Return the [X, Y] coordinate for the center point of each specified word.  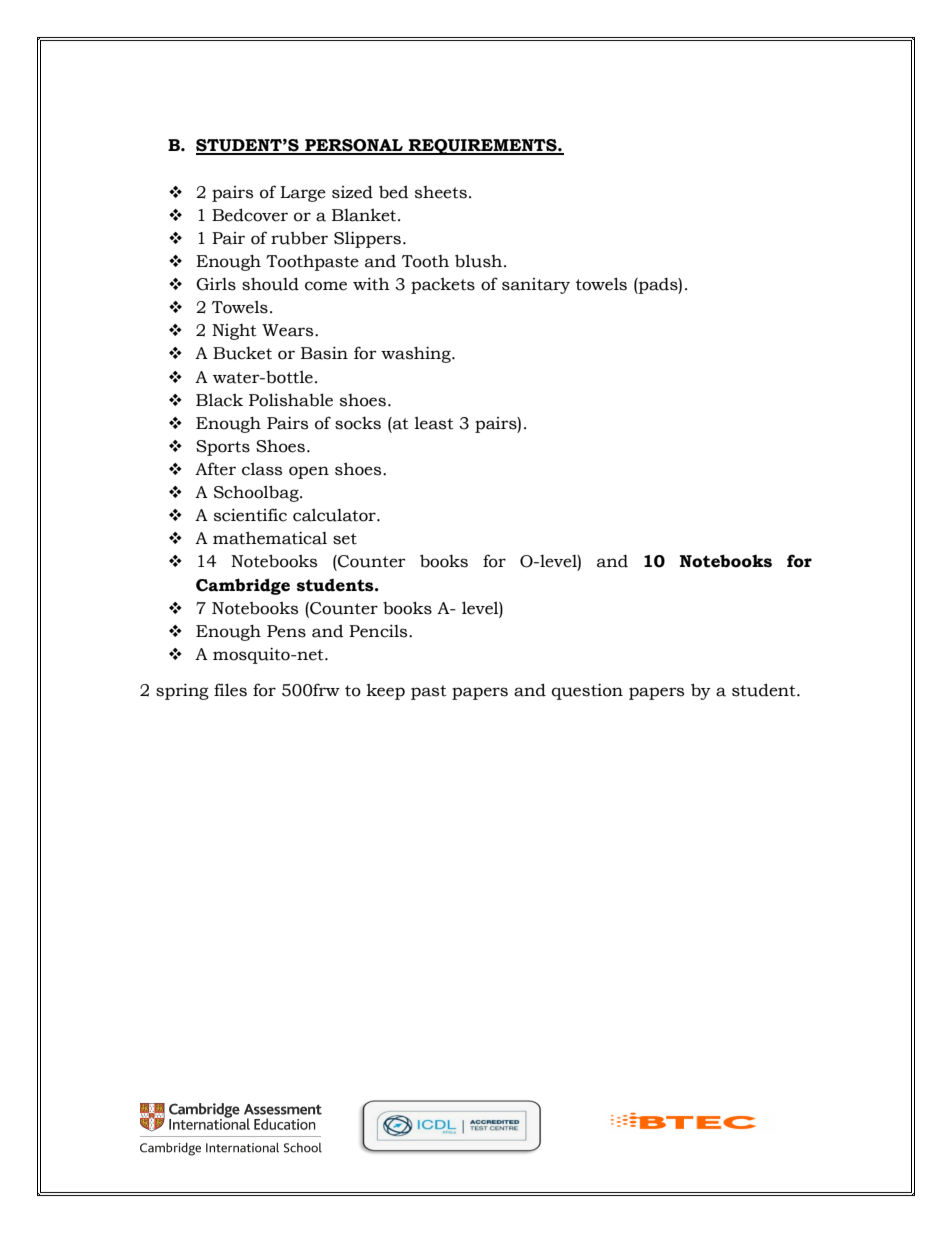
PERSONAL [354, 146]
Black [219, 400]
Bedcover [250, 215]
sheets [441, 192]
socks [358, 423]
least [434, 423]
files [230, 690]
